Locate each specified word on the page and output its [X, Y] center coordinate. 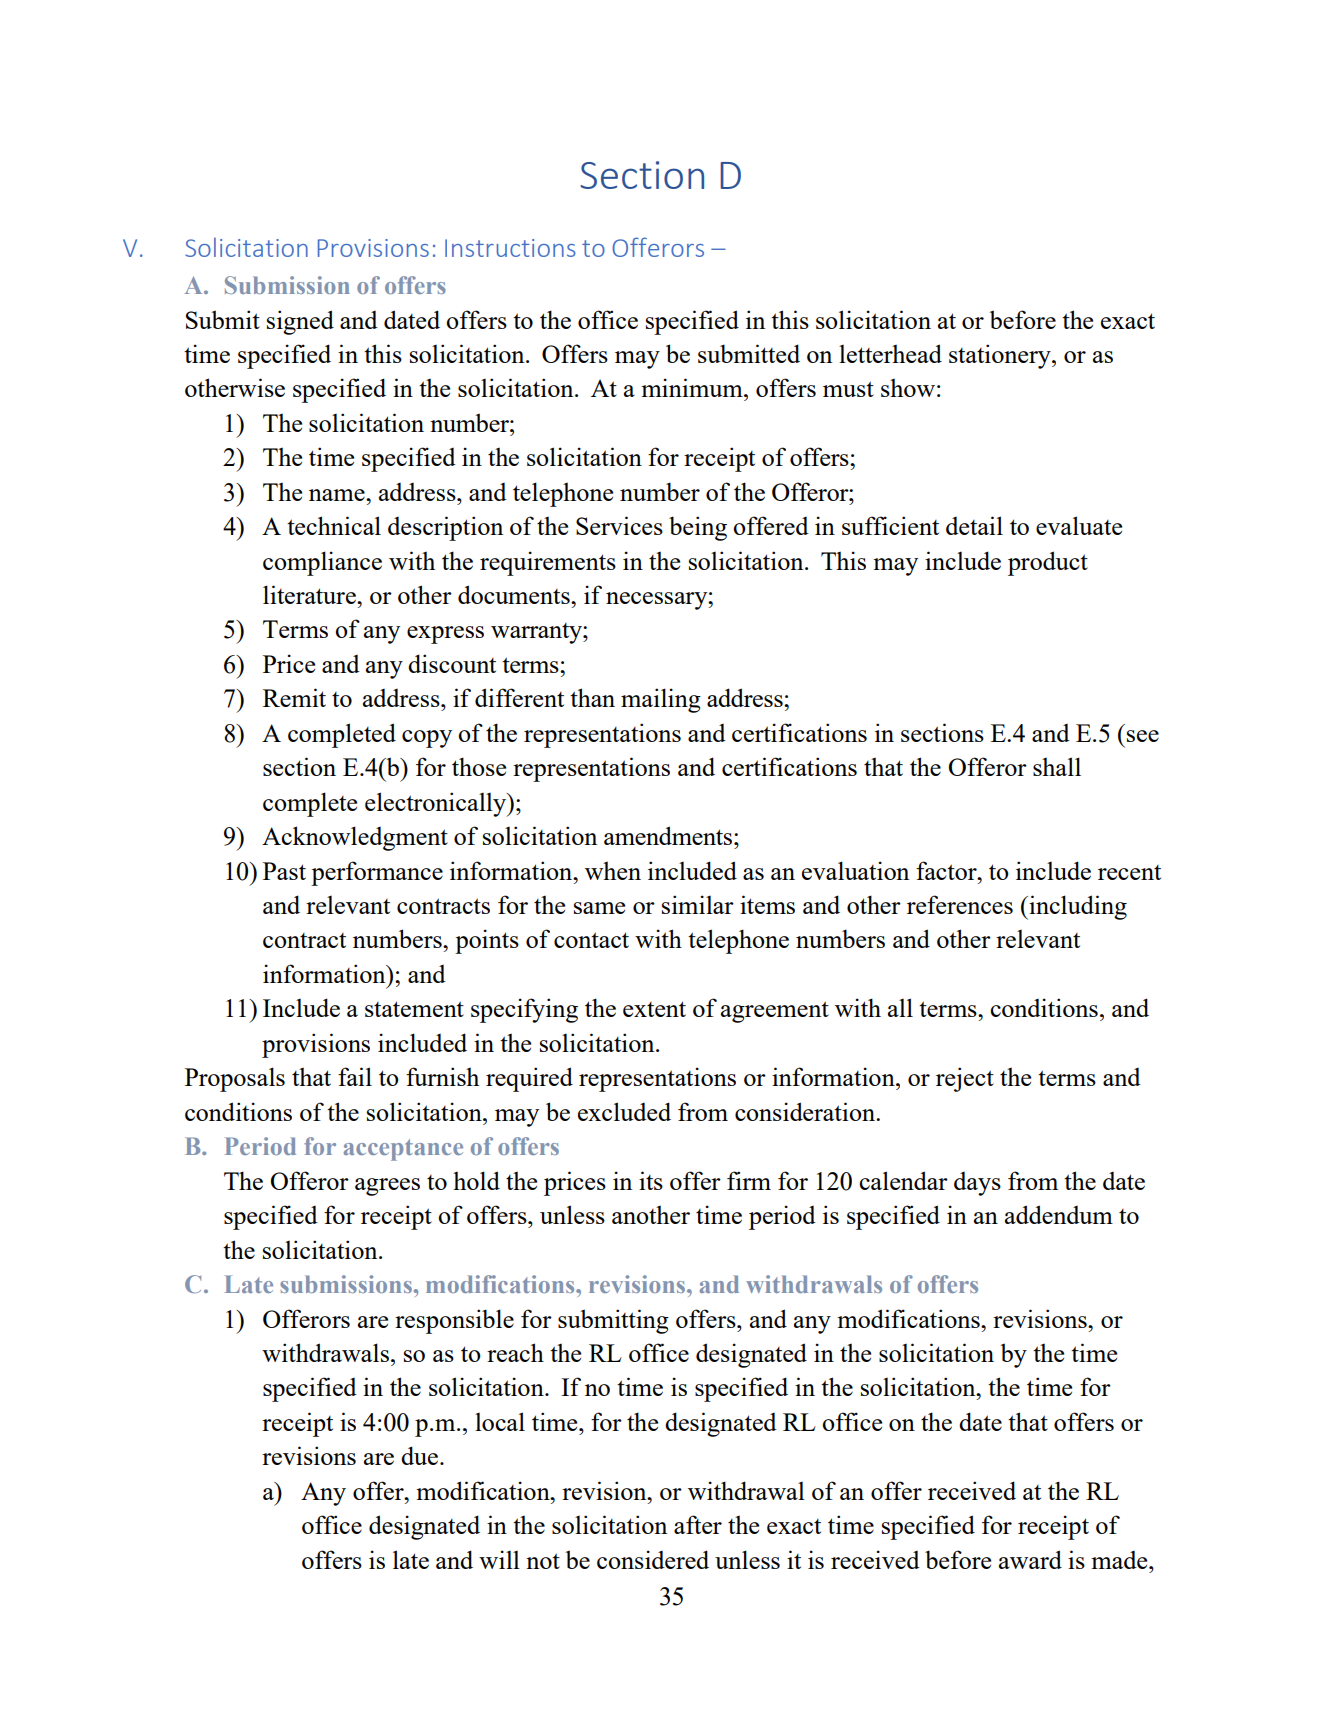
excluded [624, 1111]
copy [427, 739]
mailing [661, 700]
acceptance [403, 1150]
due [421, 1455]
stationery [1001, 356]
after [698, 1524]
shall [1057, 766]
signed [300, 322]
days [977, 1184]
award [1030, 1559]
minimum [693, 387]
